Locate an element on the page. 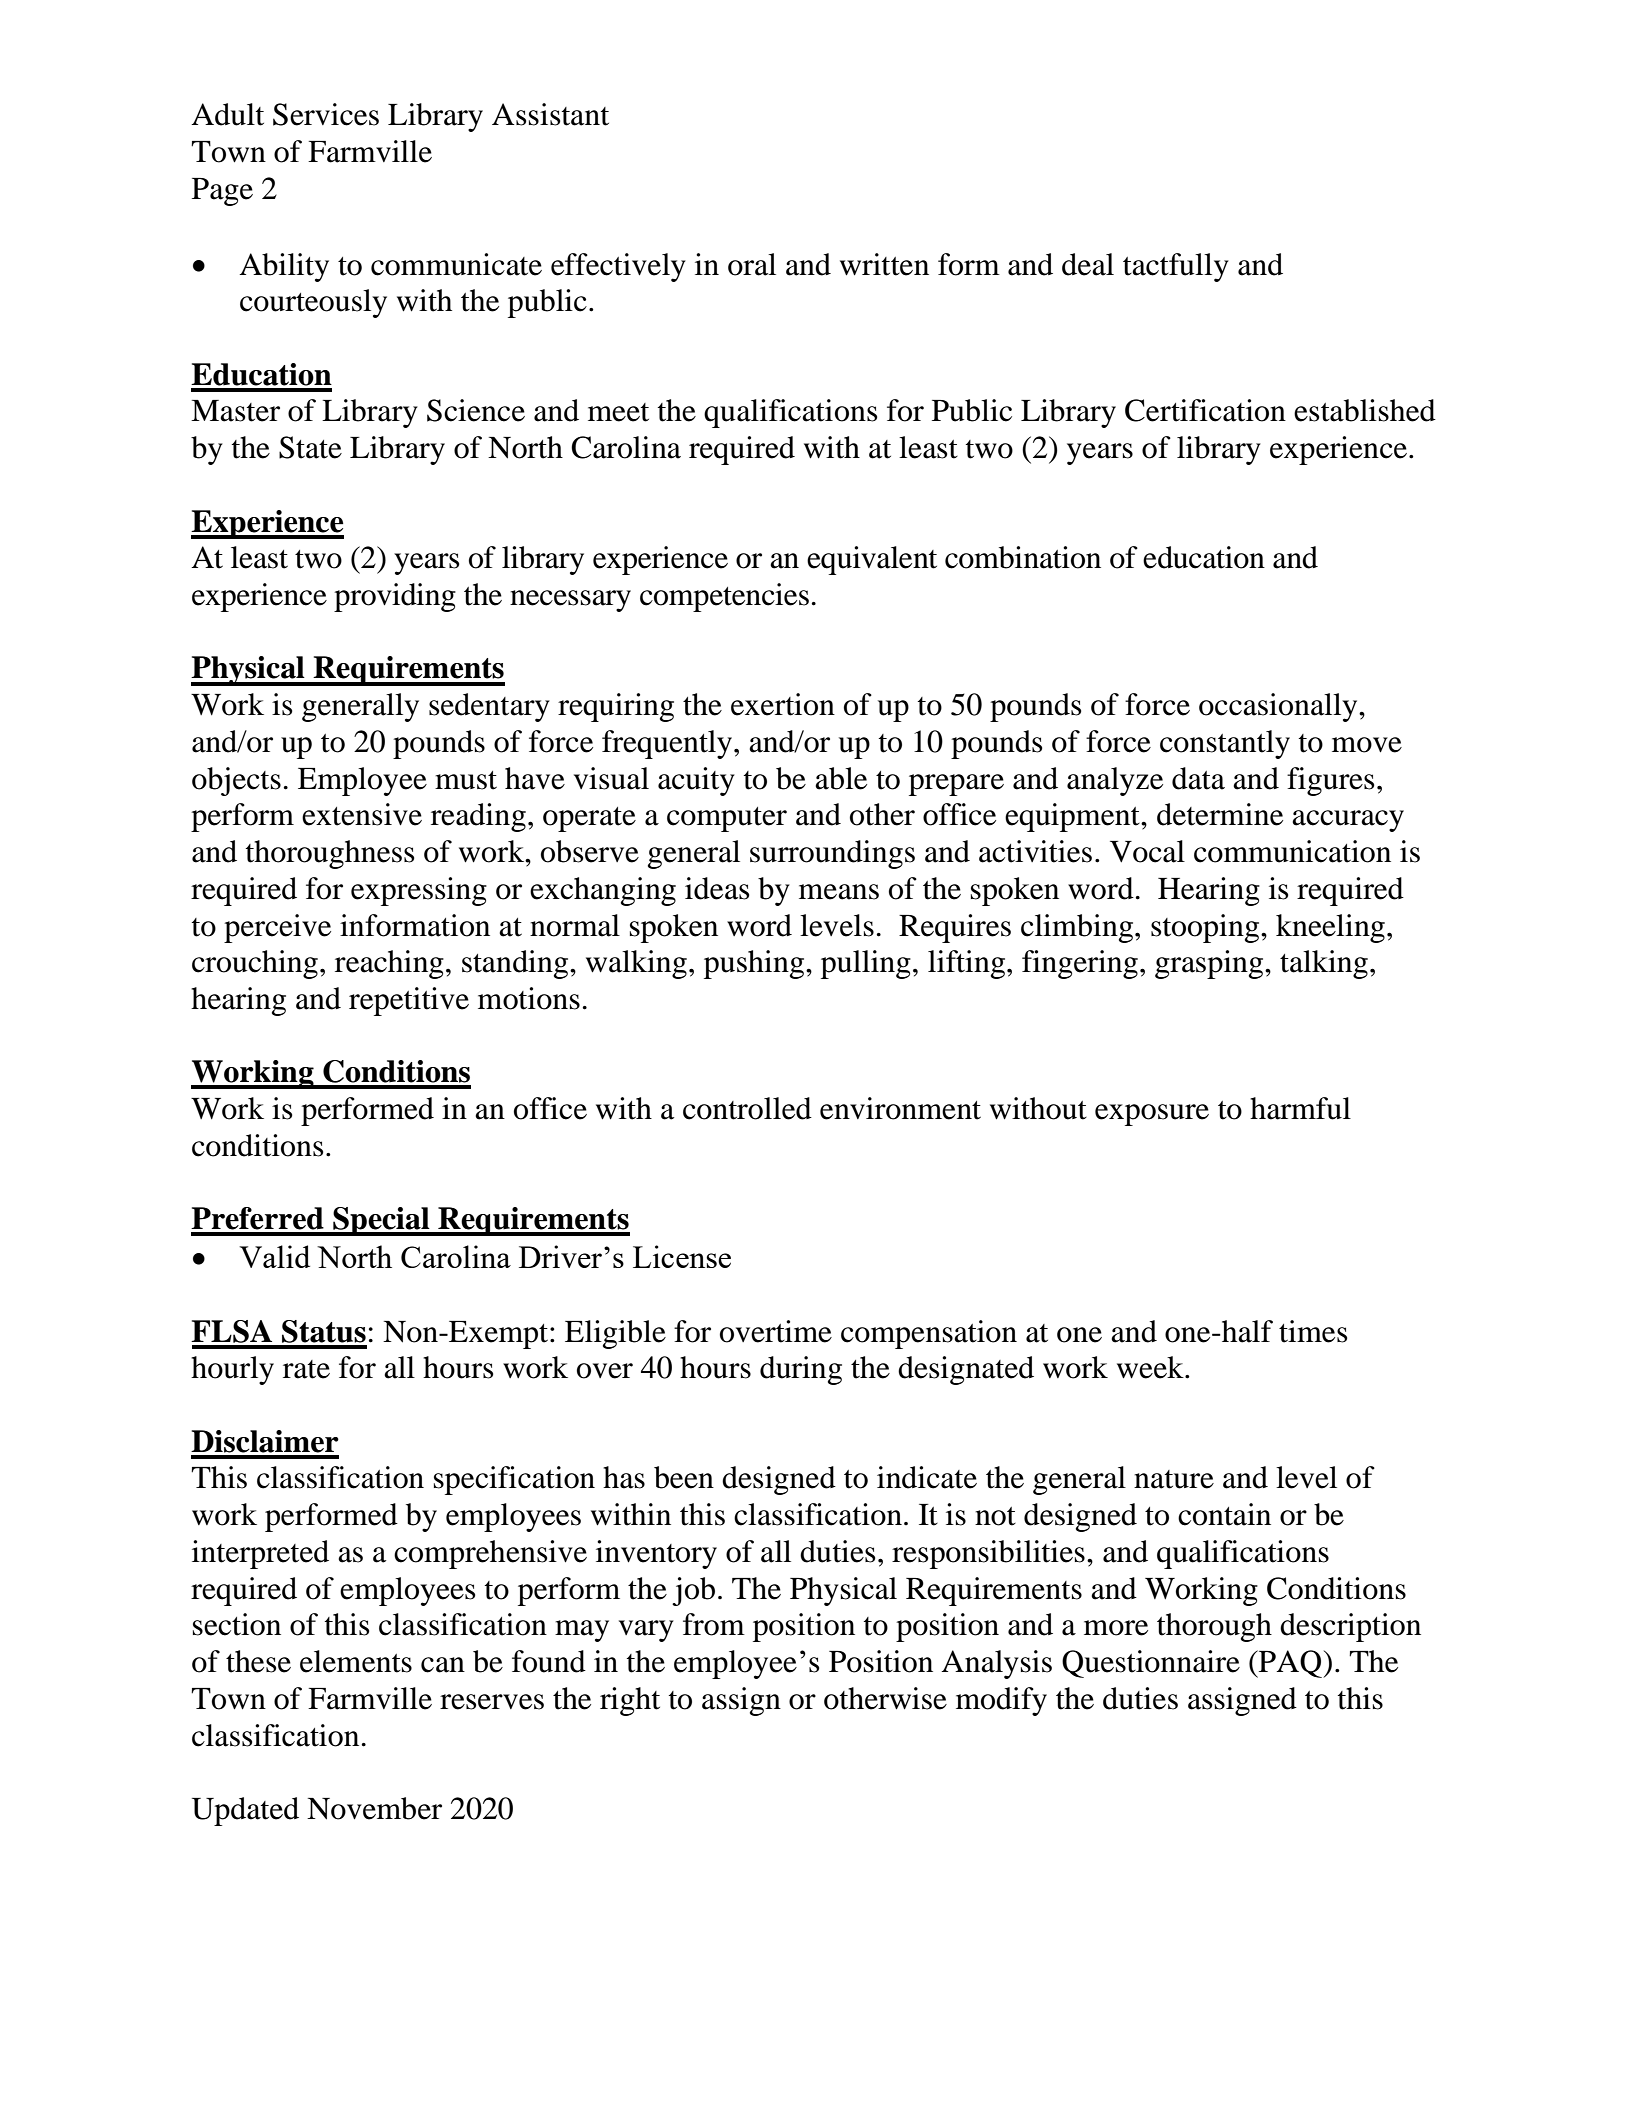  Special is located at coordinates (381, 1221).
